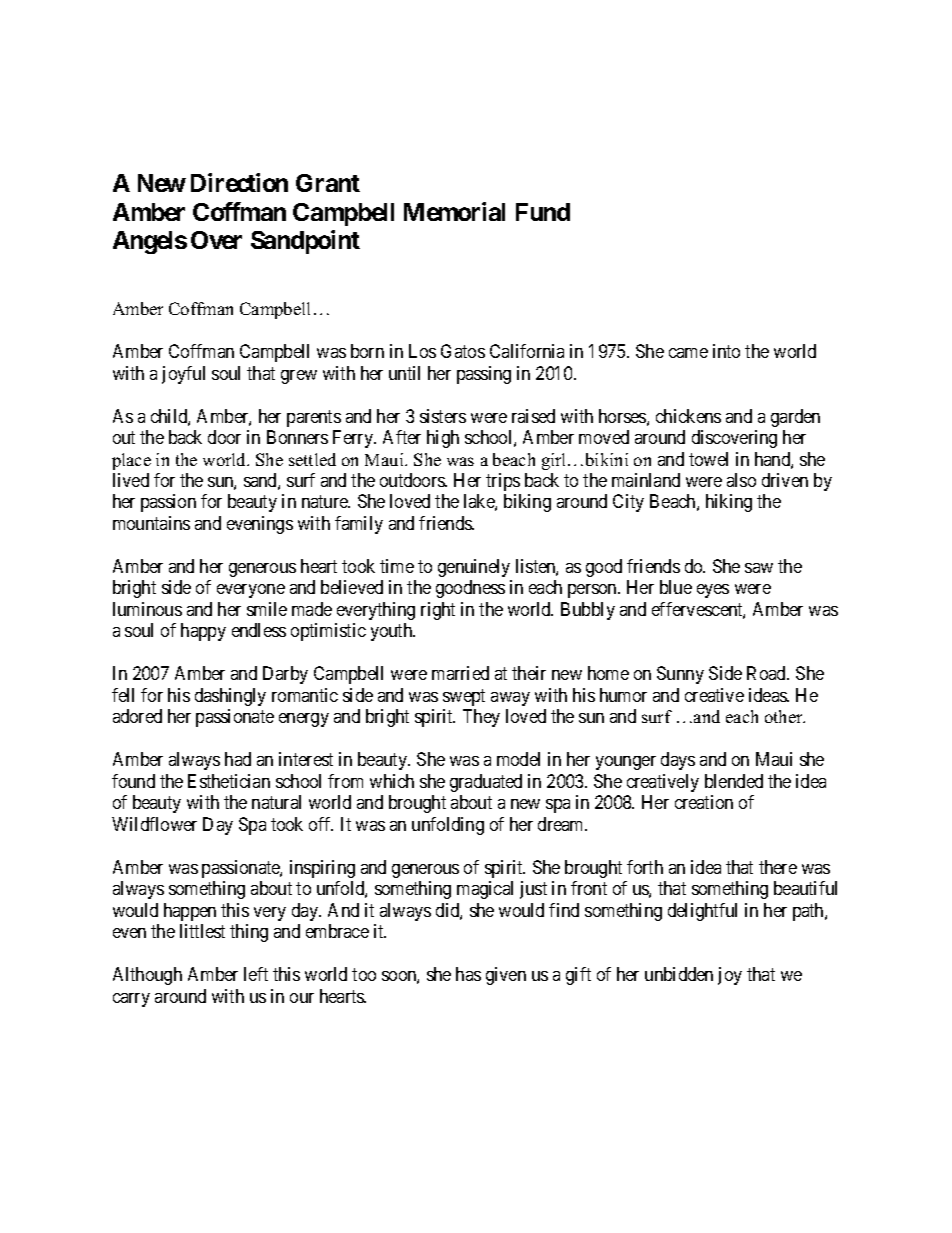 This screenshot has height=1233, width=952. What do you see at coordinates (454, 211) in the screenshot?
I see `Memorial` at bounding box center [454, 211].
